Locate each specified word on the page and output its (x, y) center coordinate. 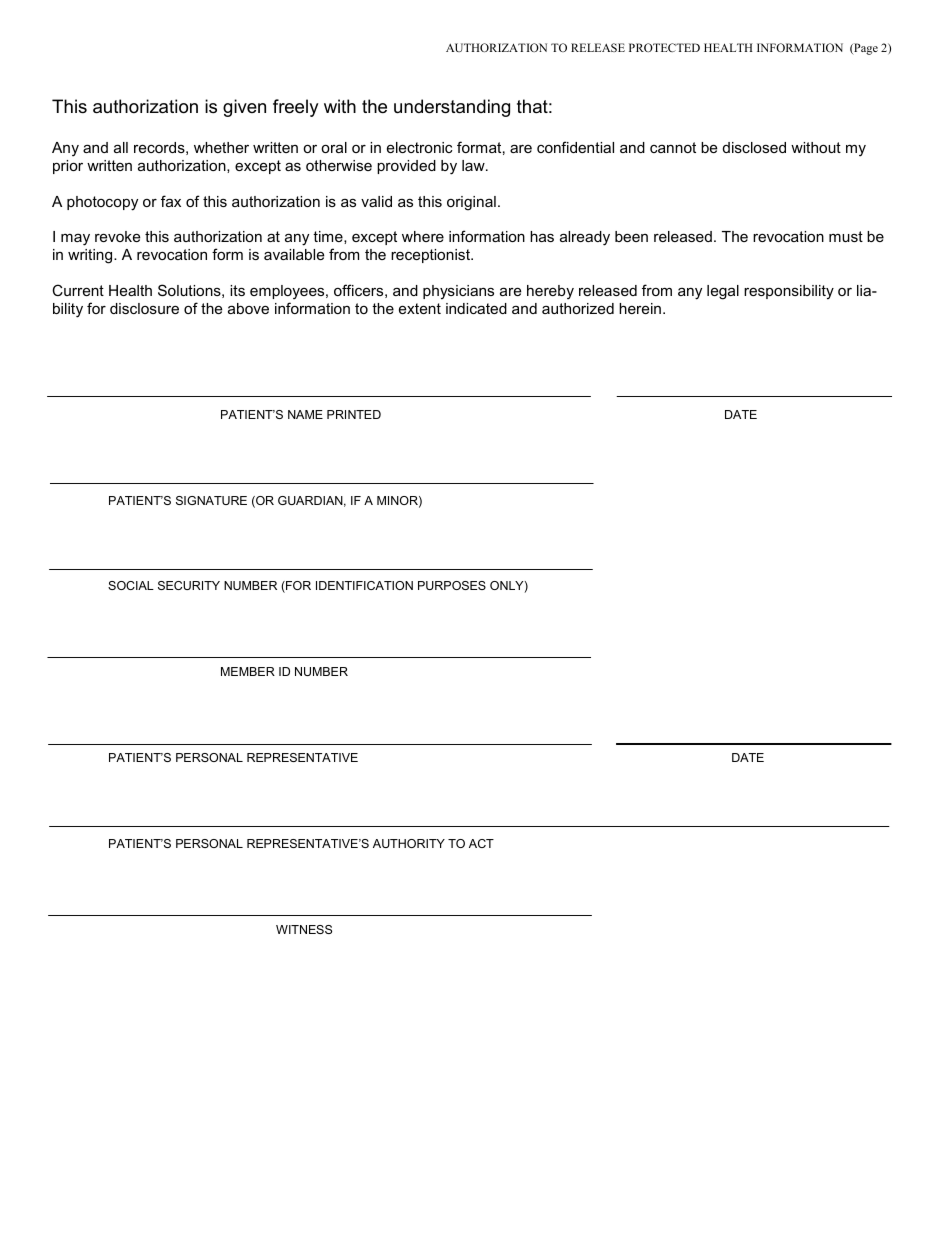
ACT (481, 843)
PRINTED (354, 414)
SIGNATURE (211, 500)
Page (865, 49)
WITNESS (304, 929)
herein (640, 308)
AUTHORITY (409, 843)
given (244, 108)
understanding (452, 108)
